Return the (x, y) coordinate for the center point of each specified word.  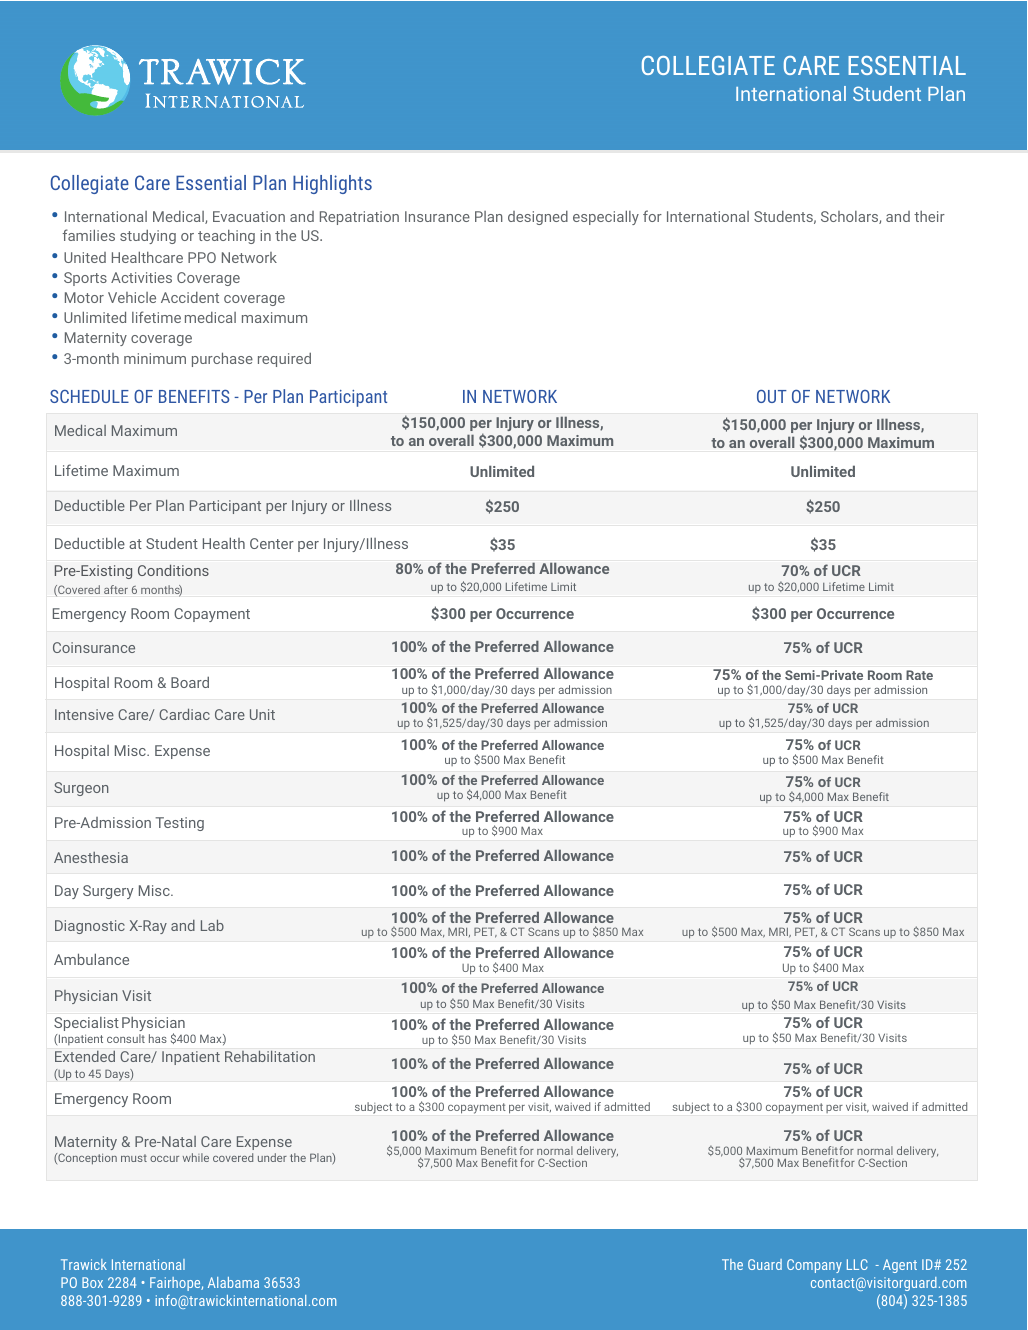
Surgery (108, 892)
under (272, 1157)
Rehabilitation (270, 1056)
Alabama (233, 1282)
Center (272, 543)
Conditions (173, 570)
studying (148, 237)
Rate (919, 675)
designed (538, 218)
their (929, 216)
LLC (857, 1264)
